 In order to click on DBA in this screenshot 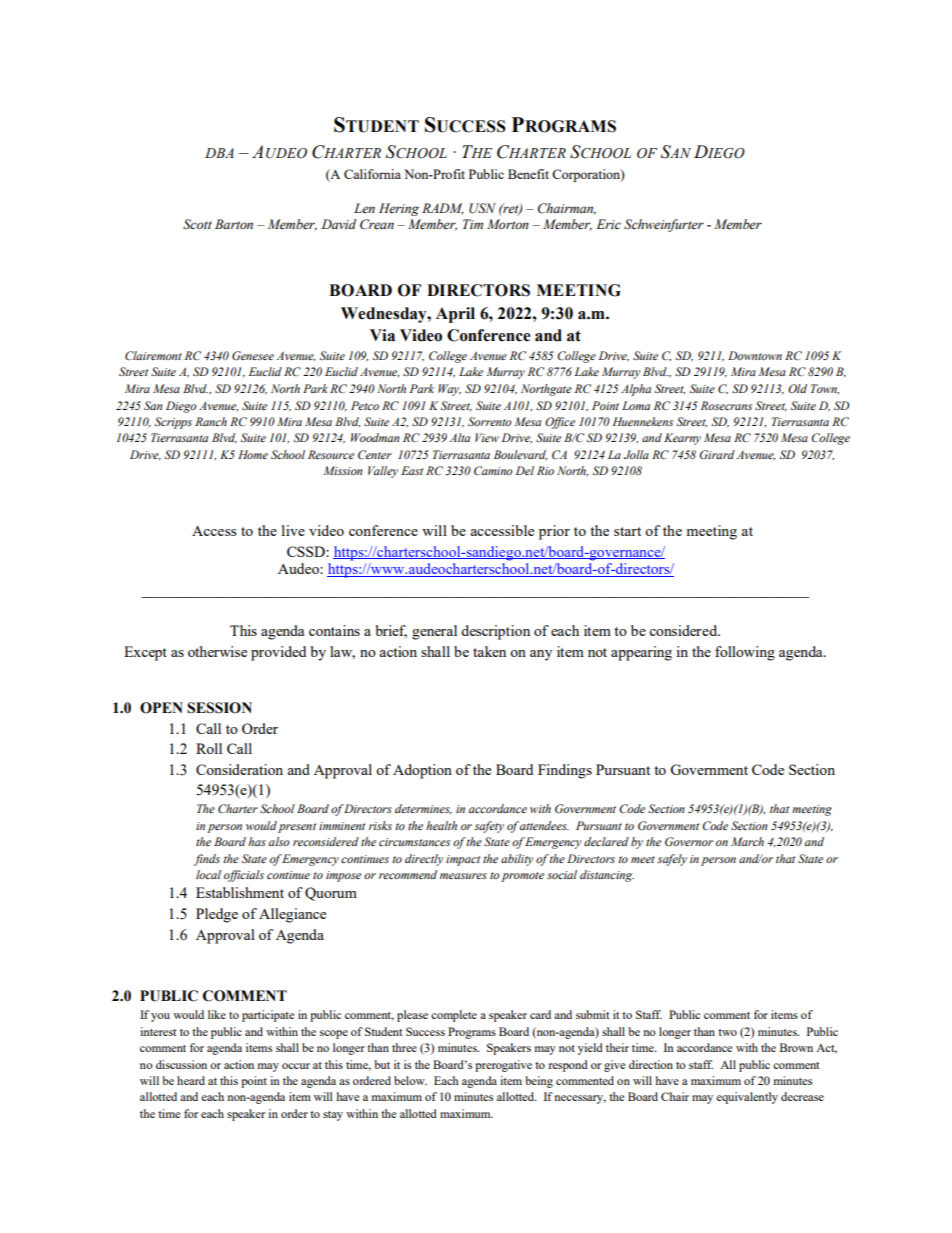, I will do `click(219, 153)`.
